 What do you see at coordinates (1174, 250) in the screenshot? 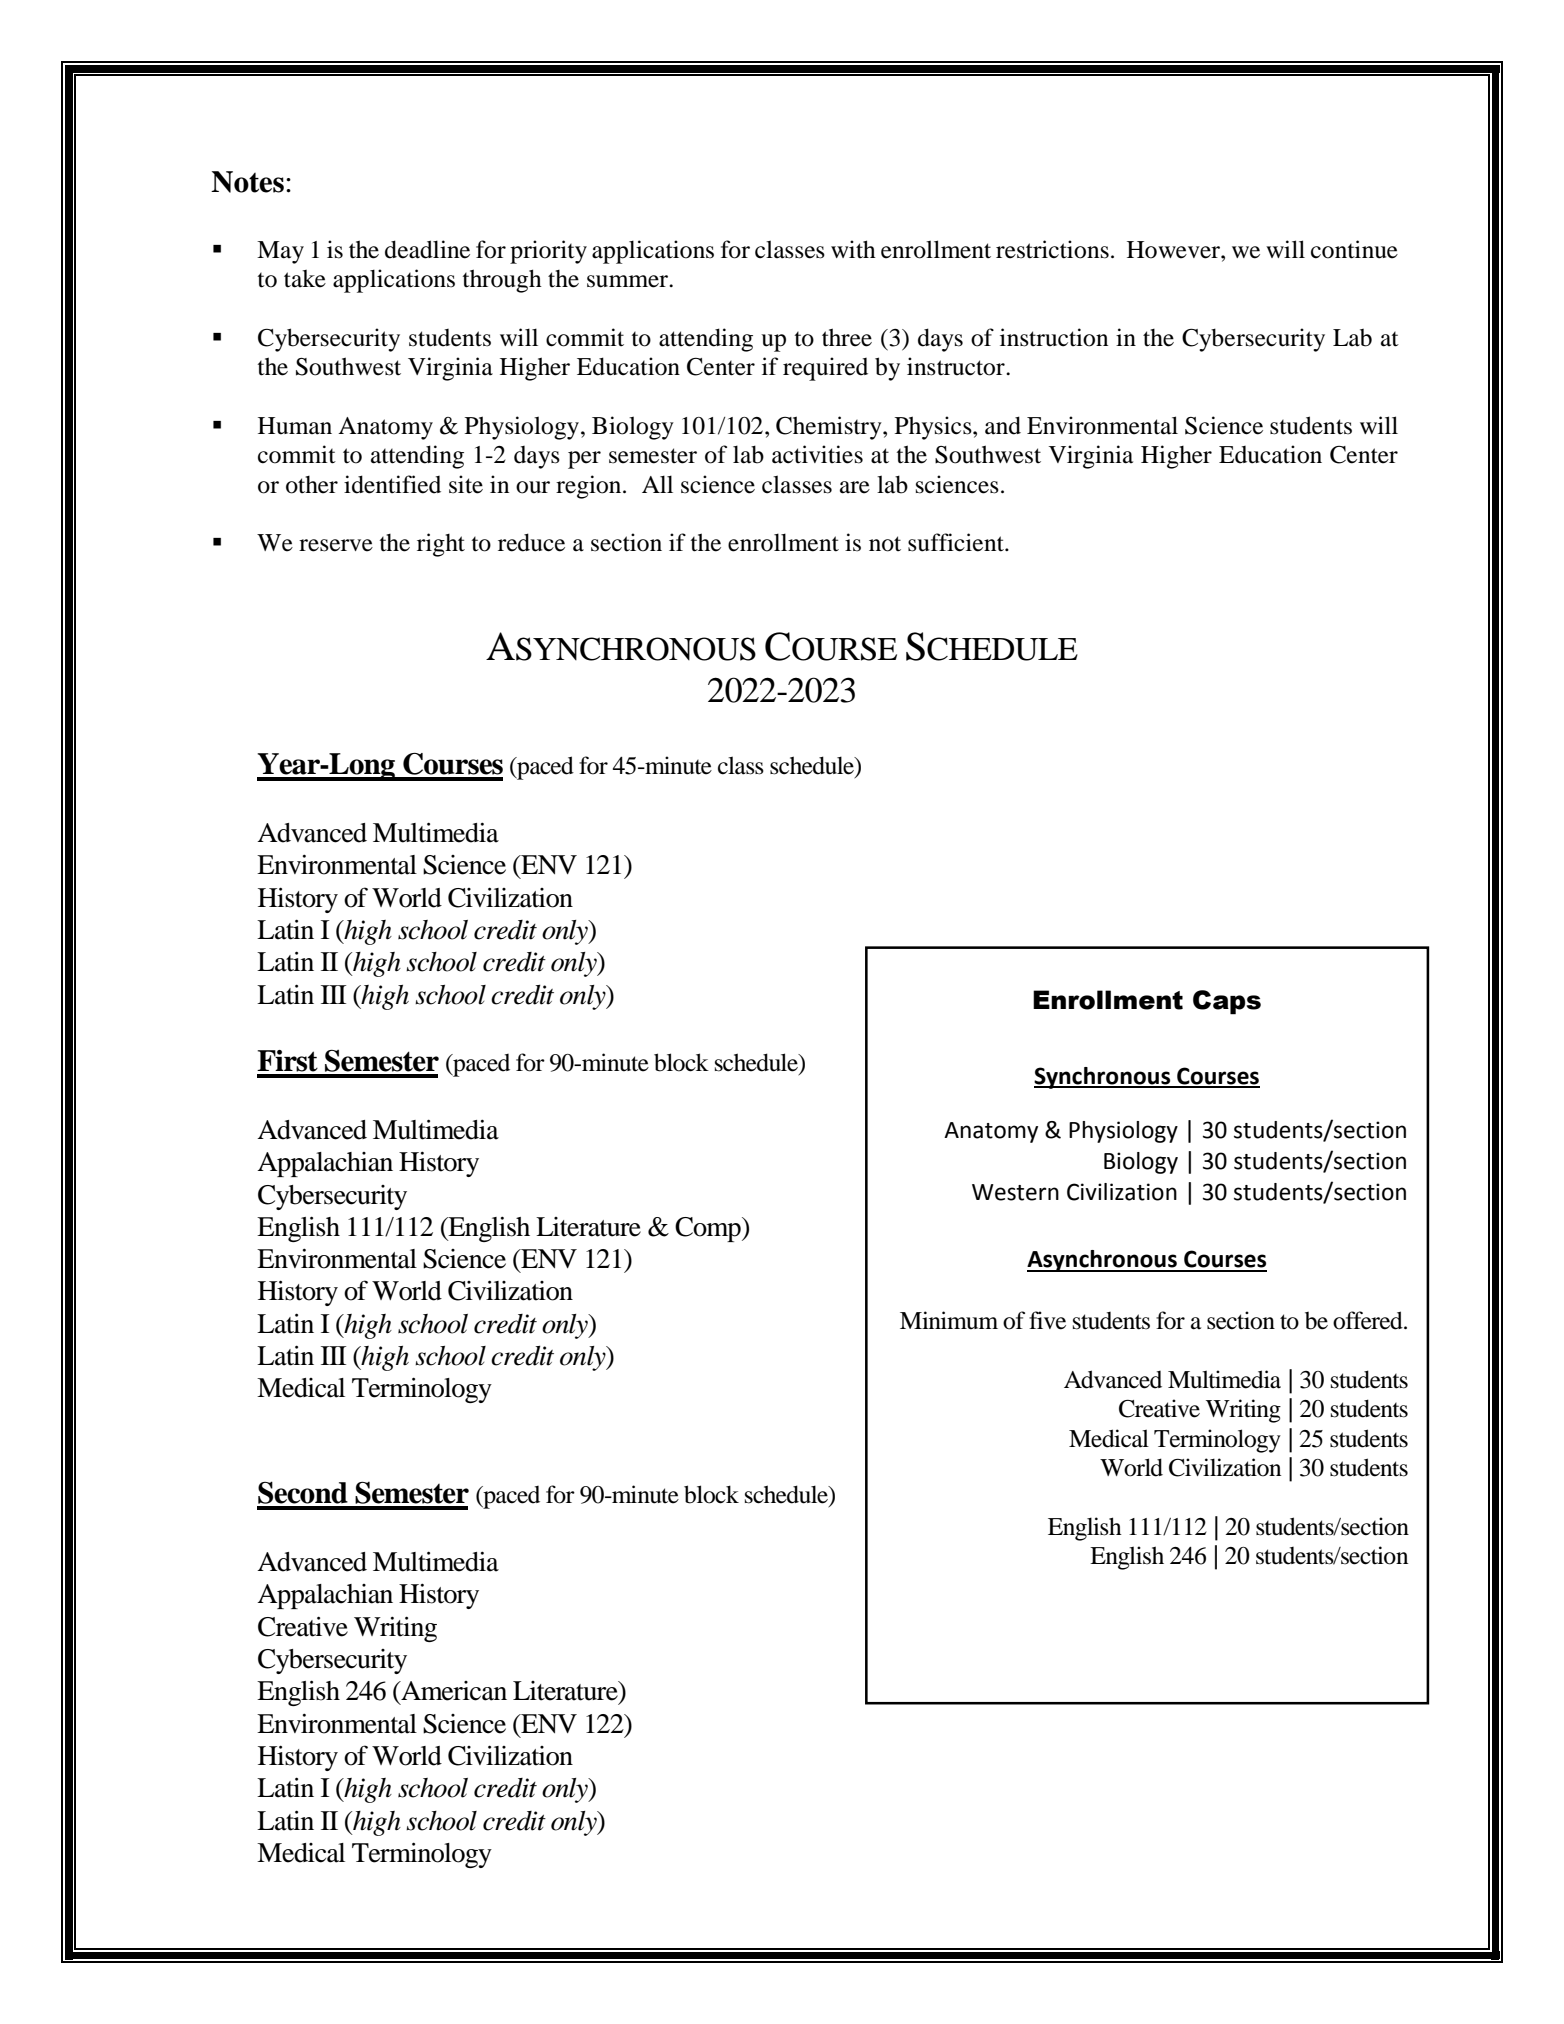
I see `However` at bounding box center [1174, 250].
